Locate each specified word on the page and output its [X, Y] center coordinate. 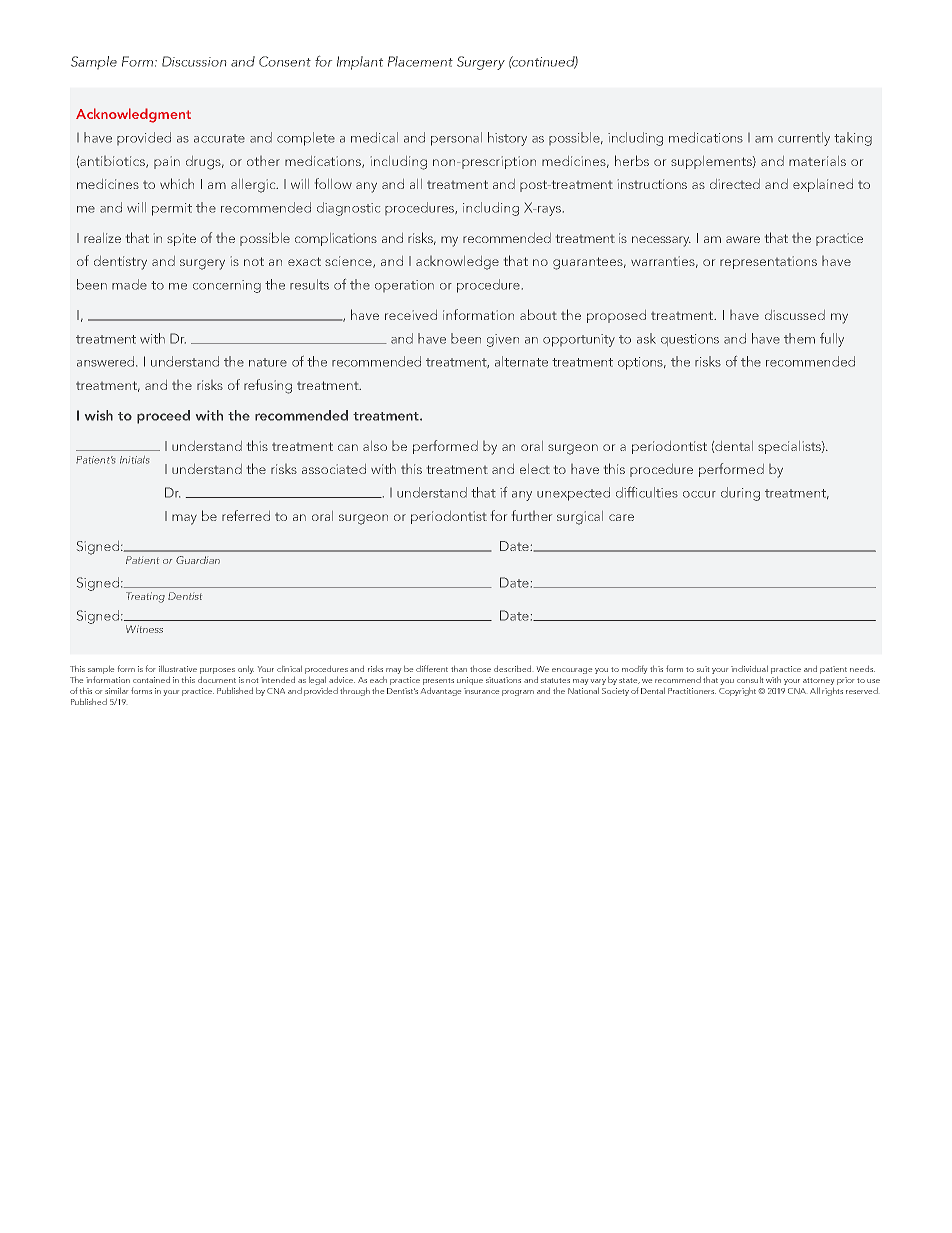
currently [804, 139]
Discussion [194, 61]
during [740, 494]
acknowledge [457, 263]
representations [768, 262]
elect [535, 469]
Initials [134, 460]
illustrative [178, 669]
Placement [420, 61]
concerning [227, 286]
